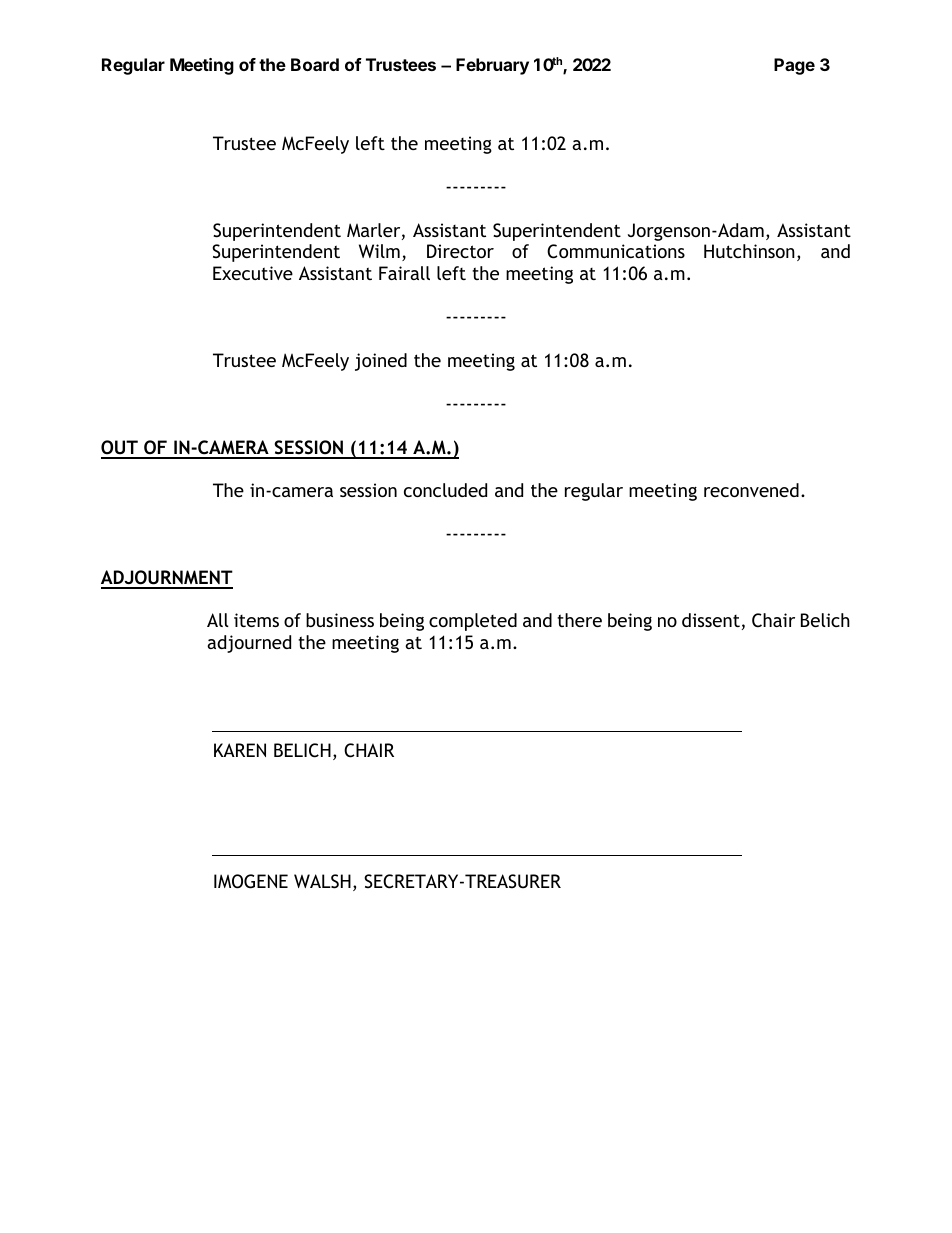  Describe the element at coordinates (381, 362) in the document. I see `joined` at that location.
